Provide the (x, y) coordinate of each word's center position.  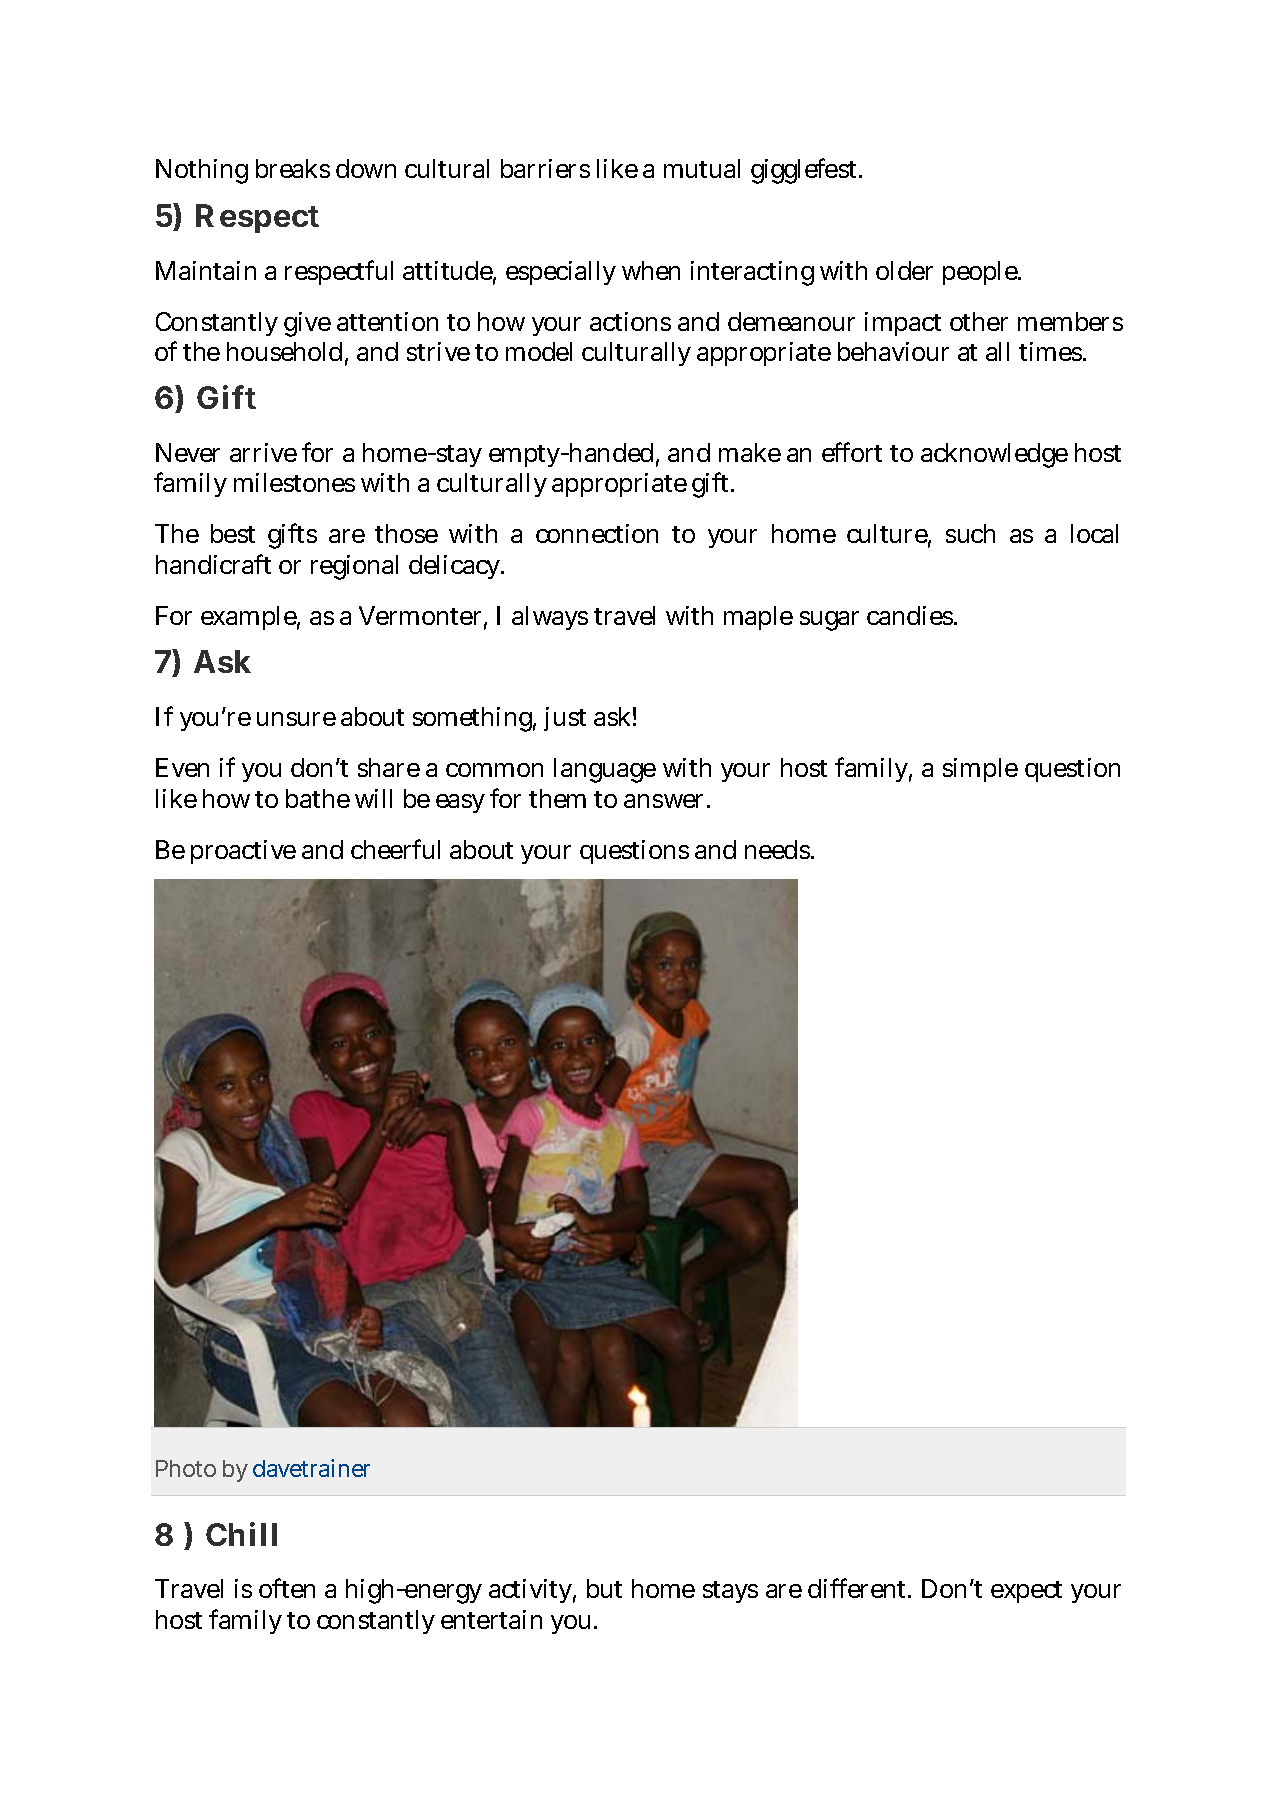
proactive (243, 852)
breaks (293, 168)
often (287, 1588)
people (981, 273)
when (651, 270)
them (557, 798)
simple (980, 770)
